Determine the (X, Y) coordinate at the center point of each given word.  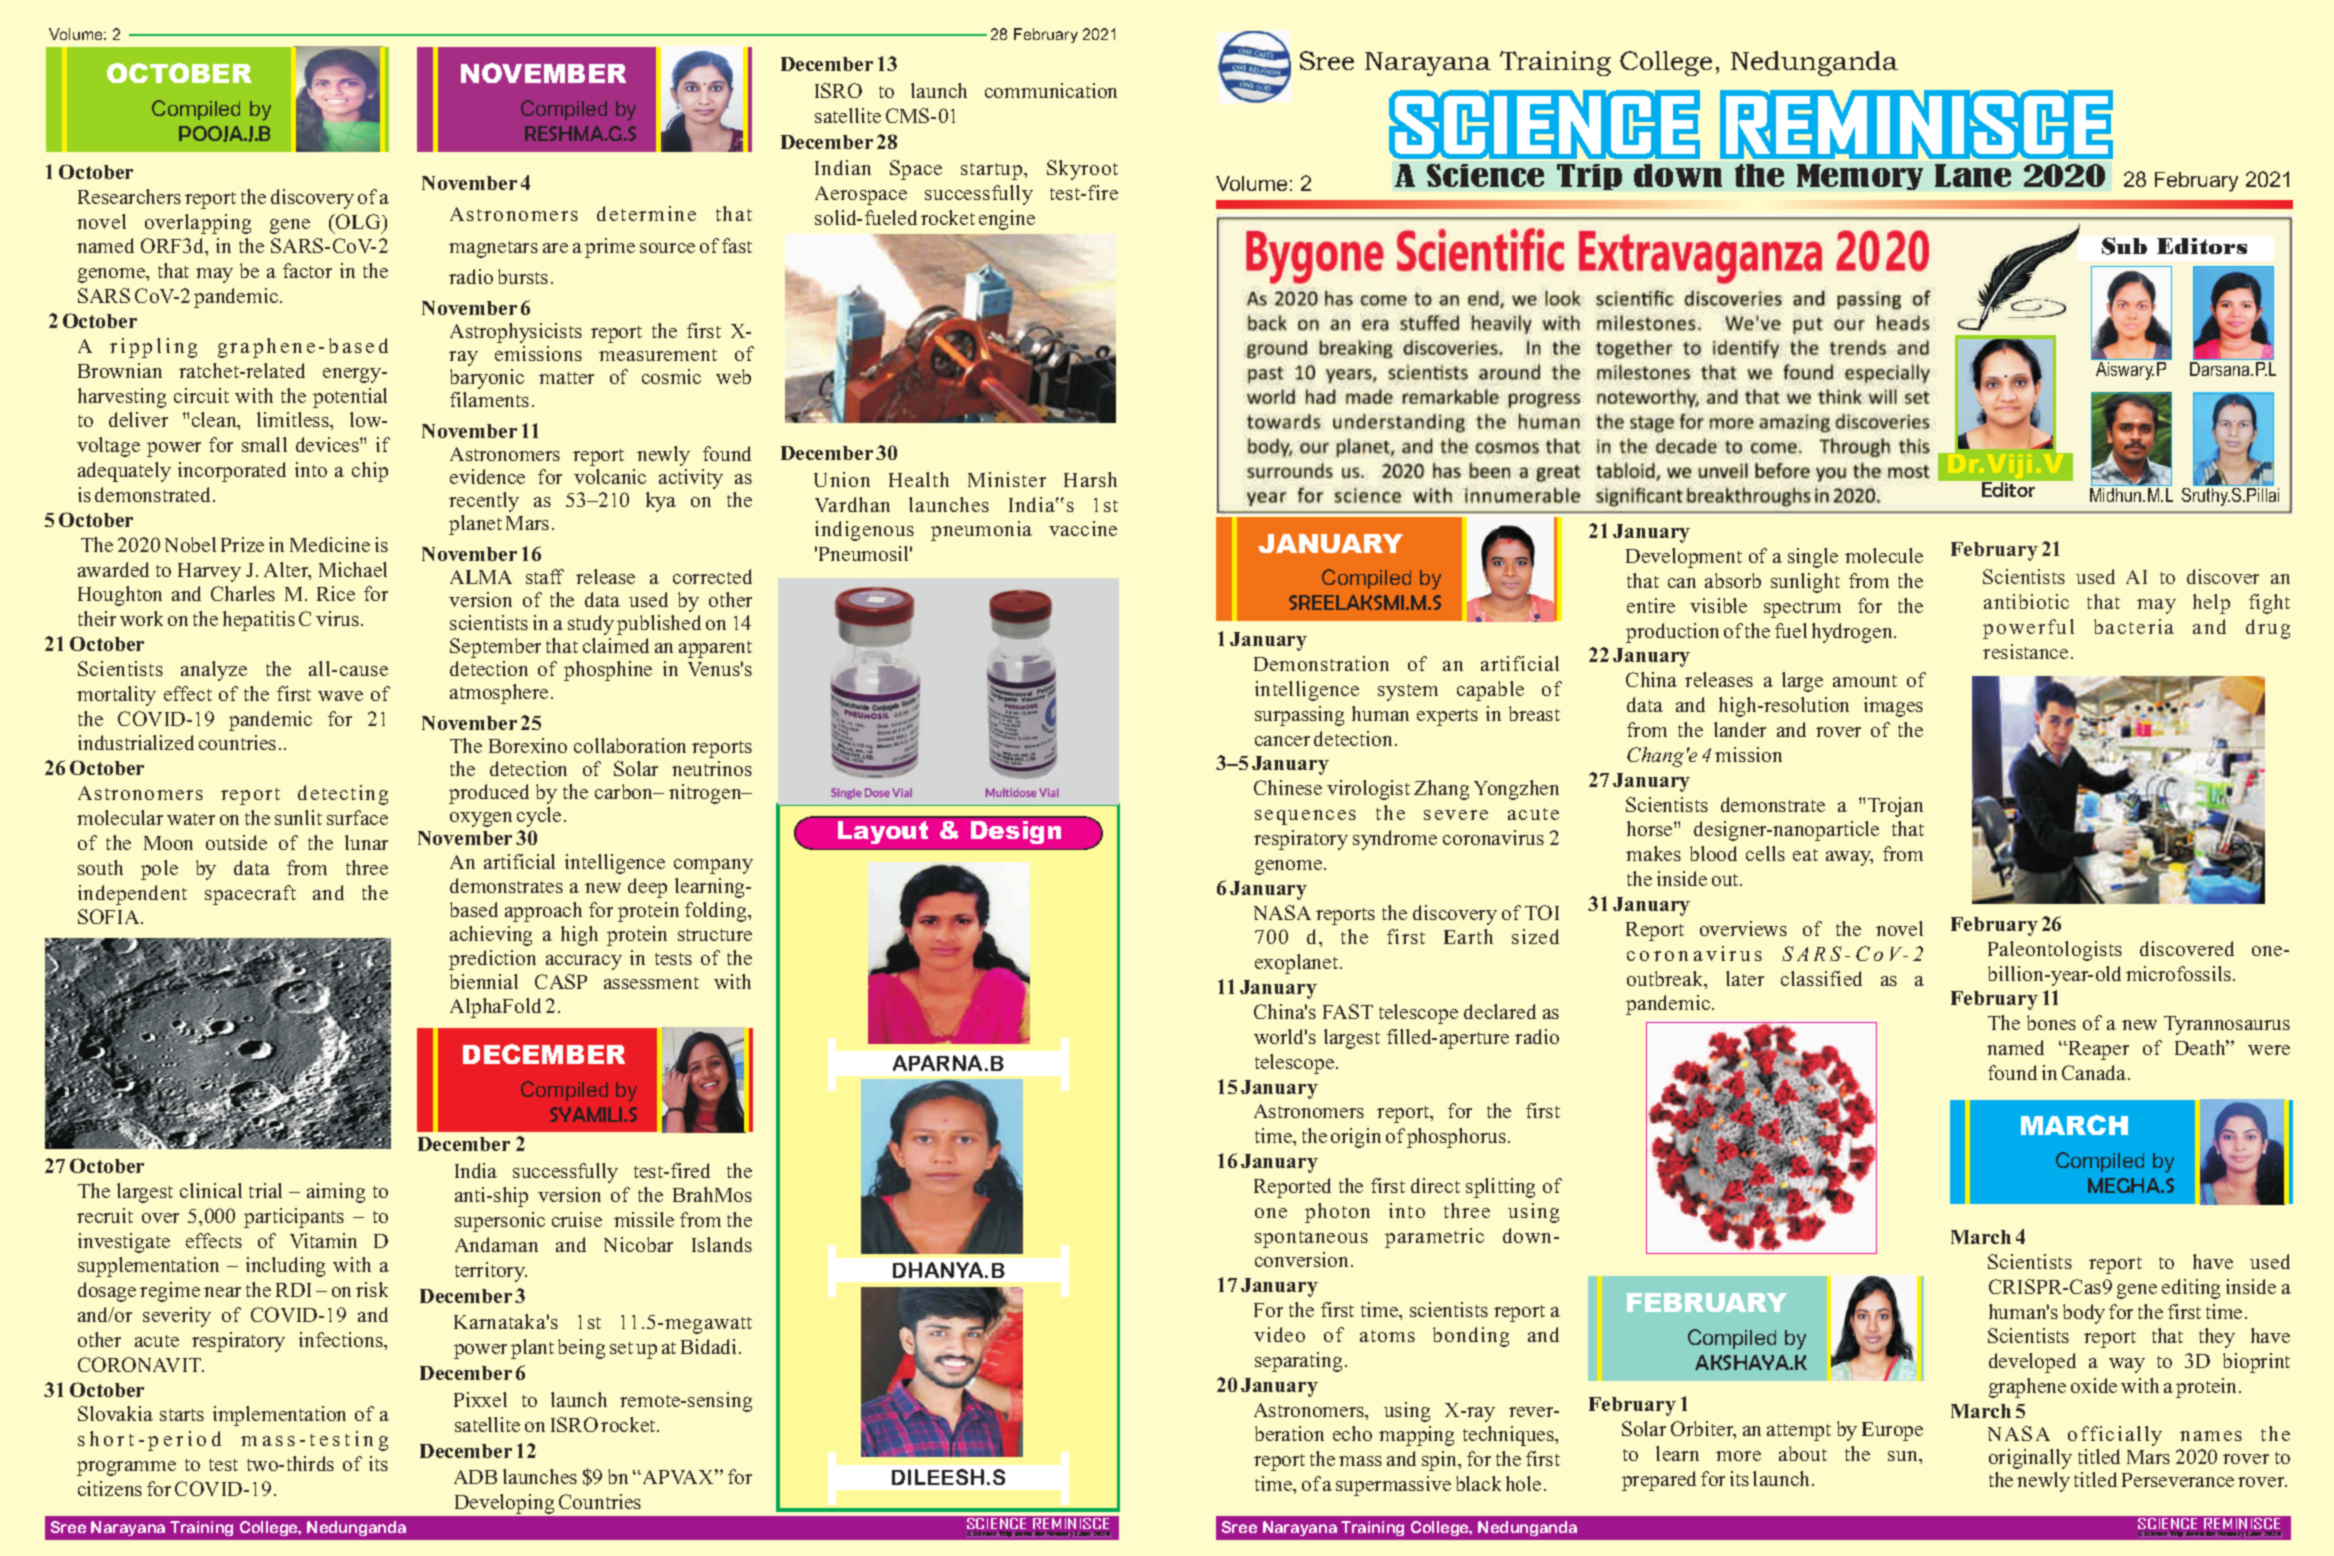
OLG (358, 221)
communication (1051, 90)
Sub (2124, 246)
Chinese (1288, 787)
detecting (343, 795)
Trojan (1895, 807)
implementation (279, 1416)
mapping (1416, 1436)
